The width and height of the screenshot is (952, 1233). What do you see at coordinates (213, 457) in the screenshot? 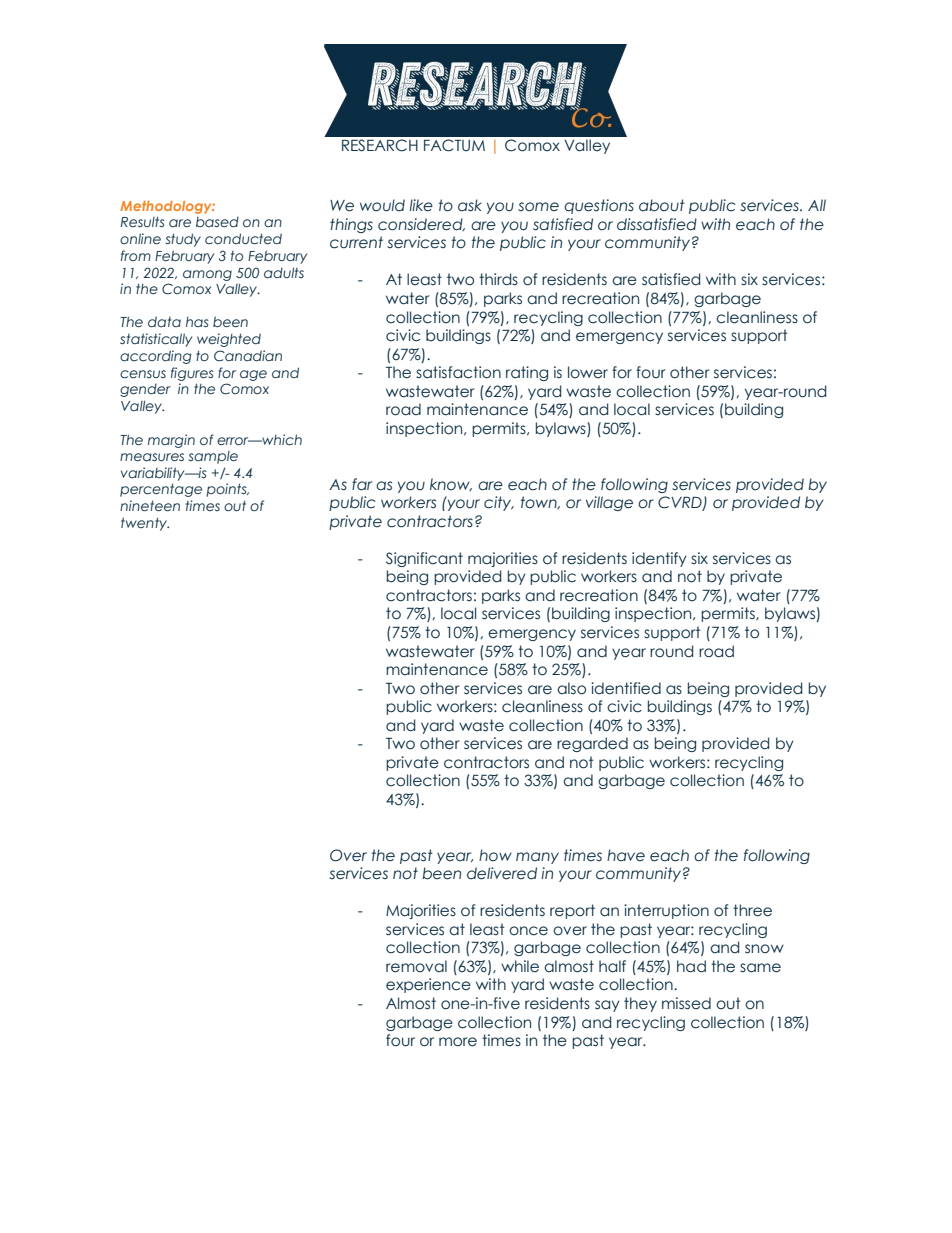
I see `sample` at bounding box center [213, 457].
